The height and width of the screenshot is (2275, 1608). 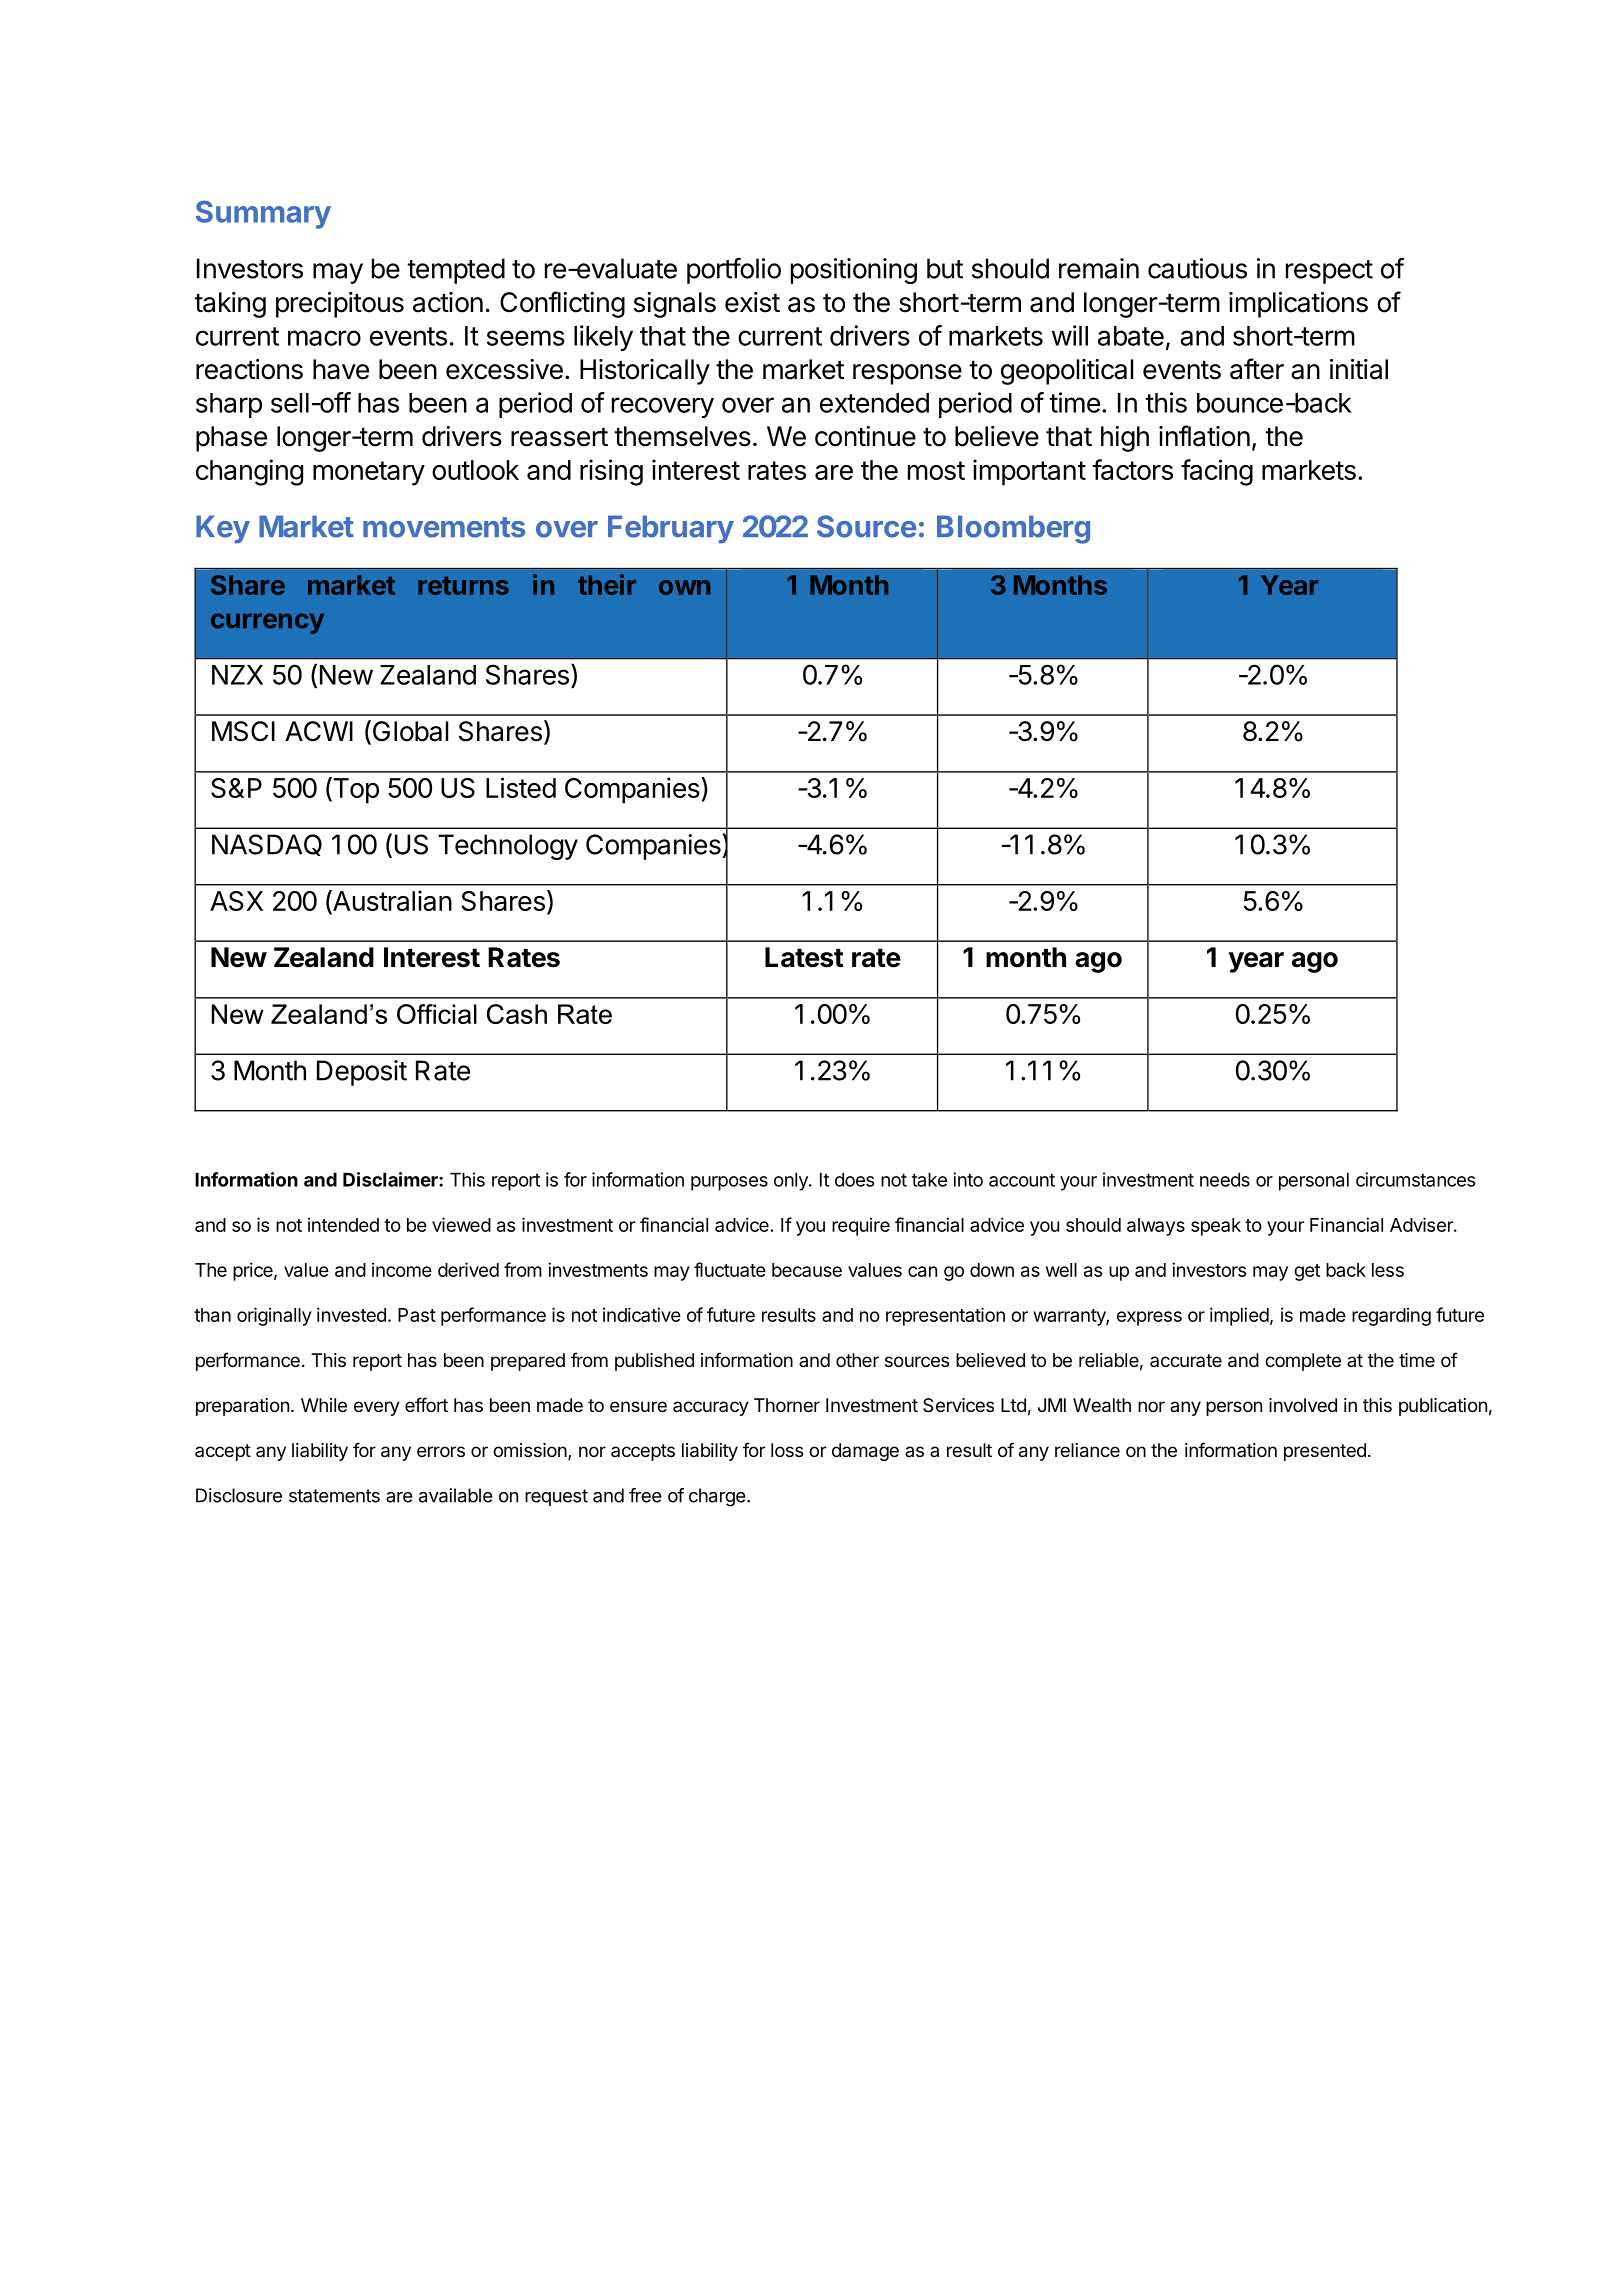 I want to click on positioning, so click(x=854, y=271).
